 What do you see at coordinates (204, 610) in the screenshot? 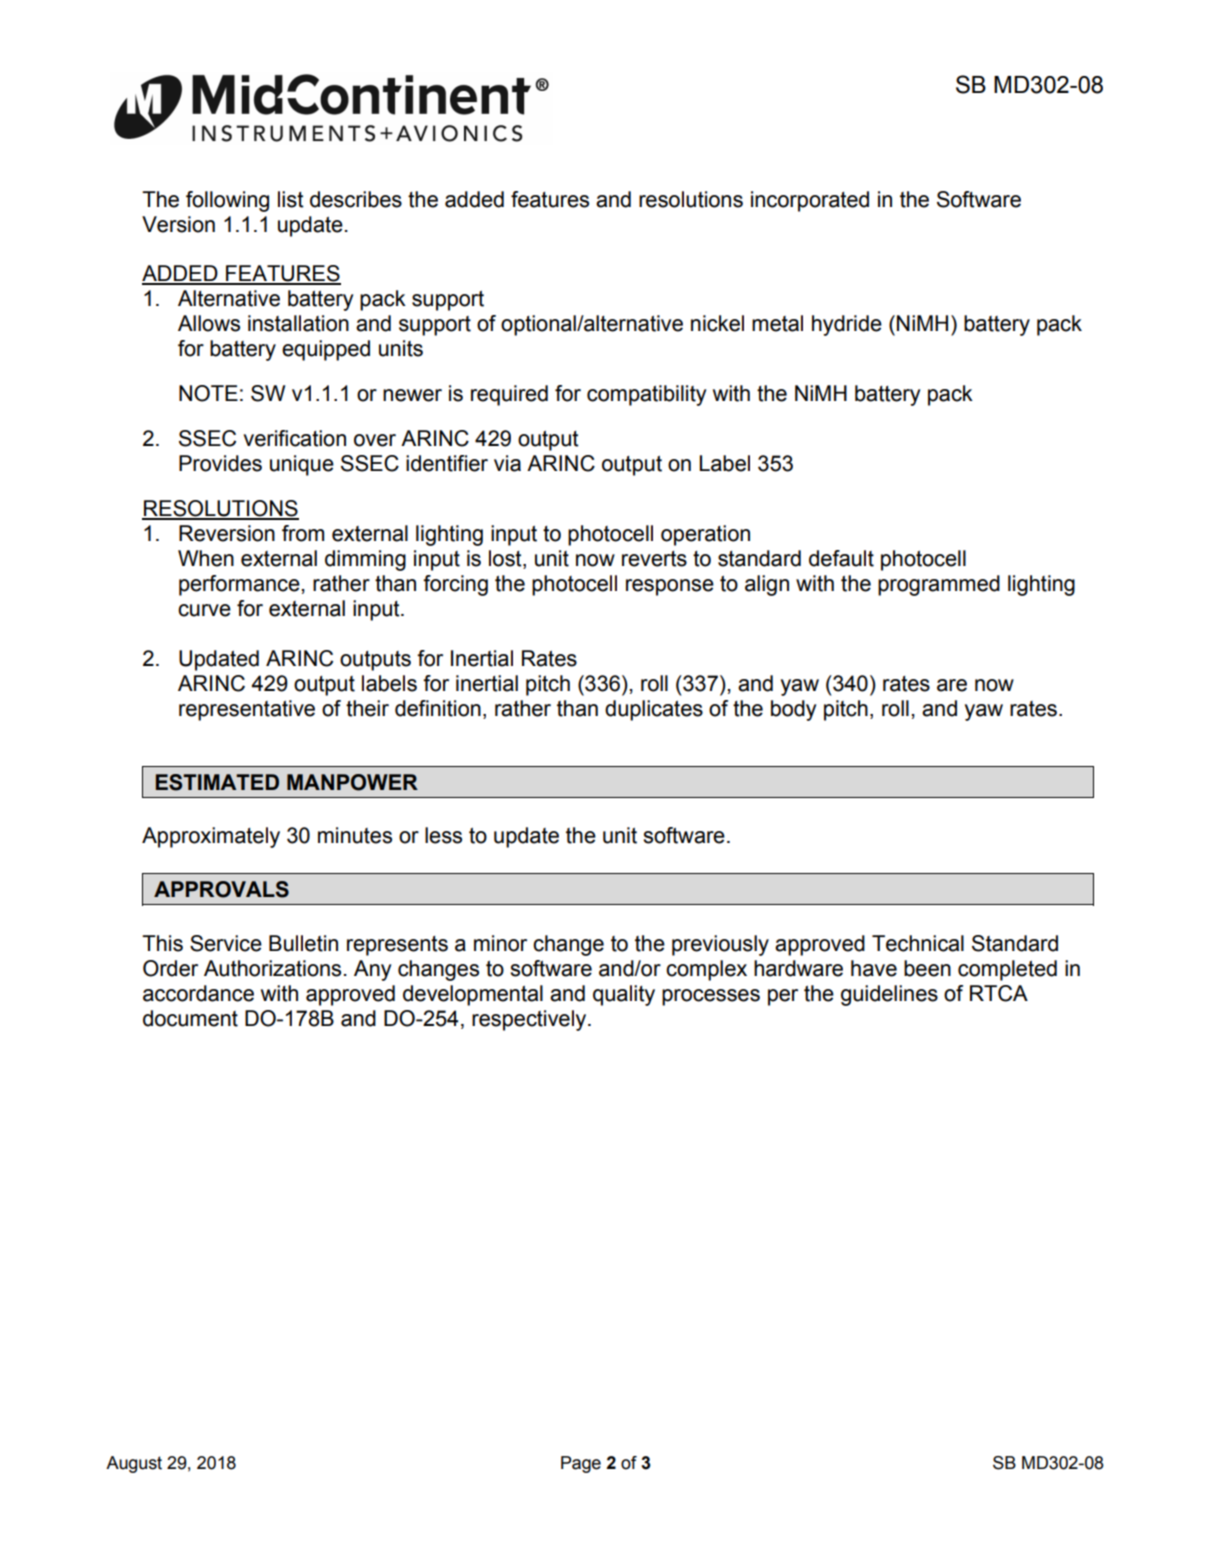
I see `curve` at bounding box center [204, 610].
